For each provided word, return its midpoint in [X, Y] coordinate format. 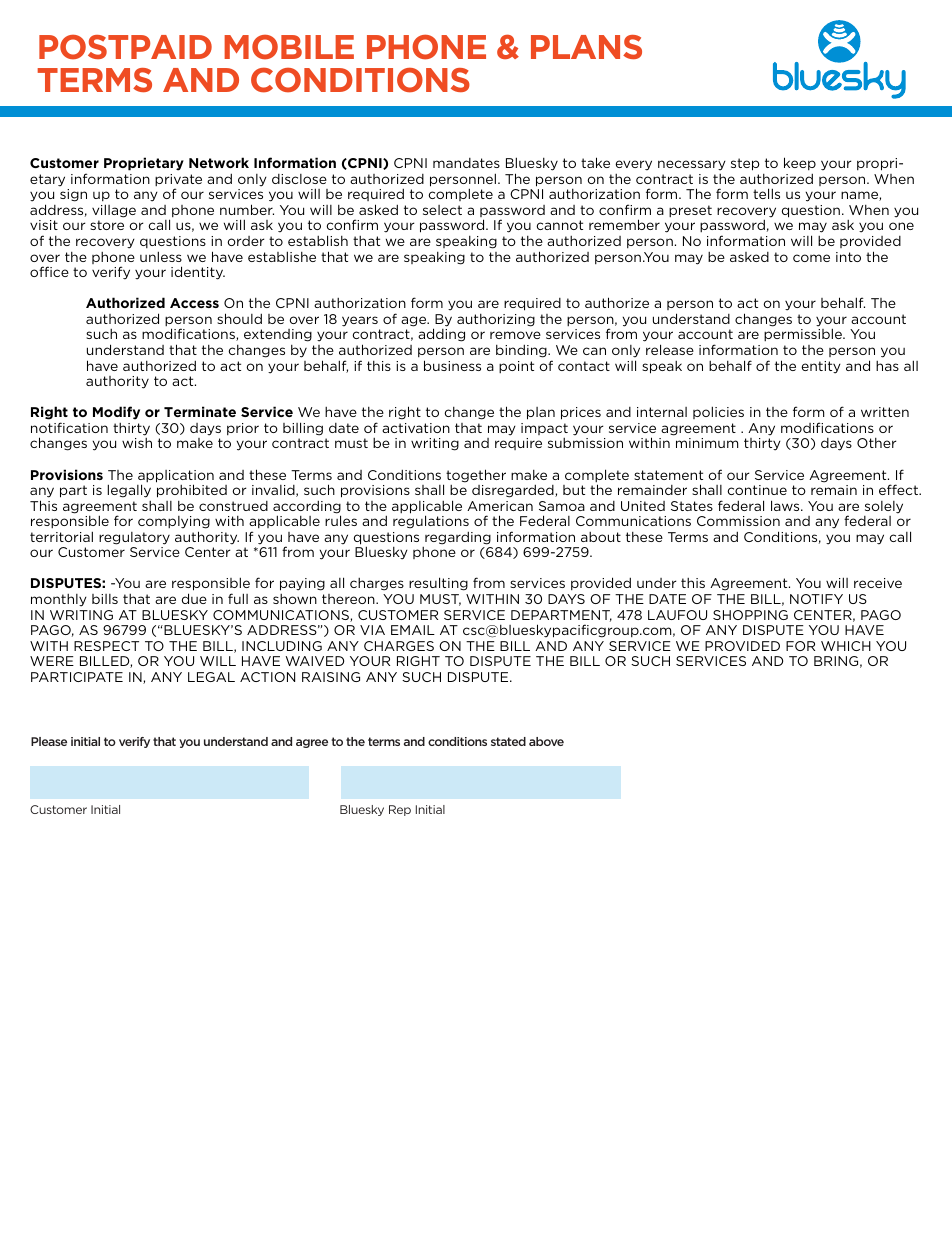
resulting [438, 584]
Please [49, 741]
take [595, 162]
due [194, 598]
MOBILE [289, 47]
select [442, 210]
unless [161, 256]
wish [137, 443]
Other [876, 443]
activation [416, 428]
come [811, 258]
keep [800, 163]
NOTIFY [816, 599]
